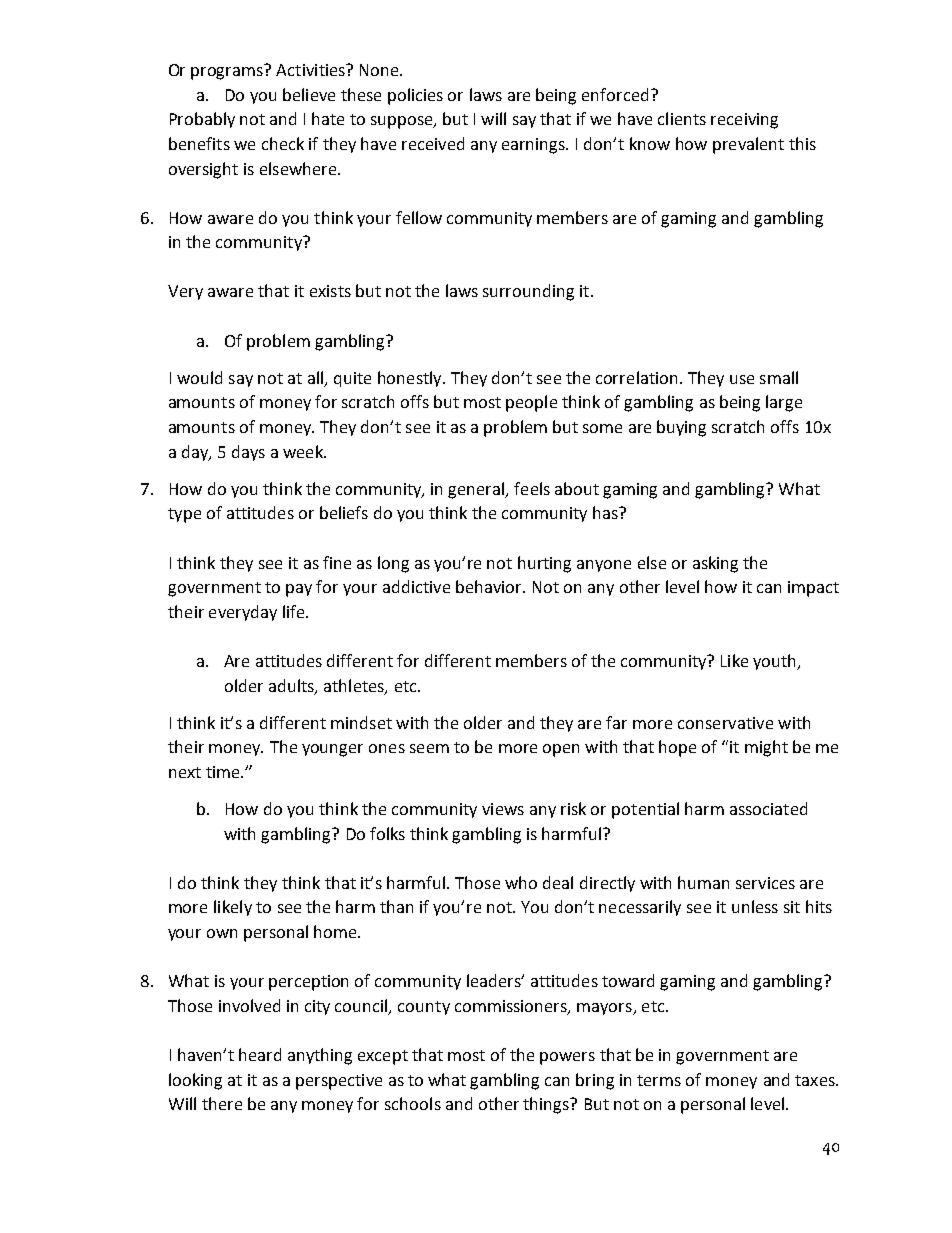 This screenshot has height=1233, width=952. I want to click on general, so click(477, 490).
